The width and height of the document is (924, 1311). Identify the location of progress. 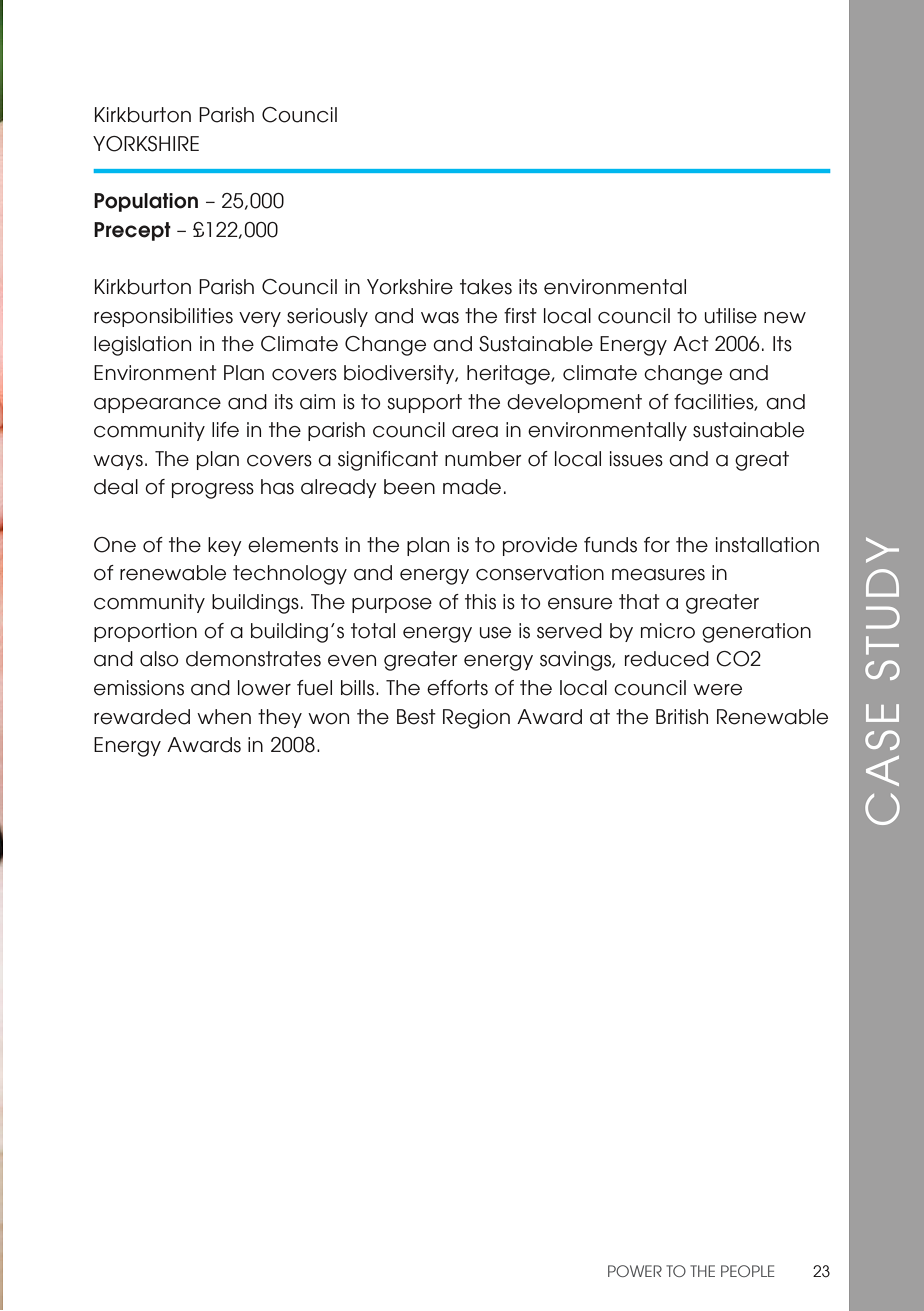
(213, 491).
